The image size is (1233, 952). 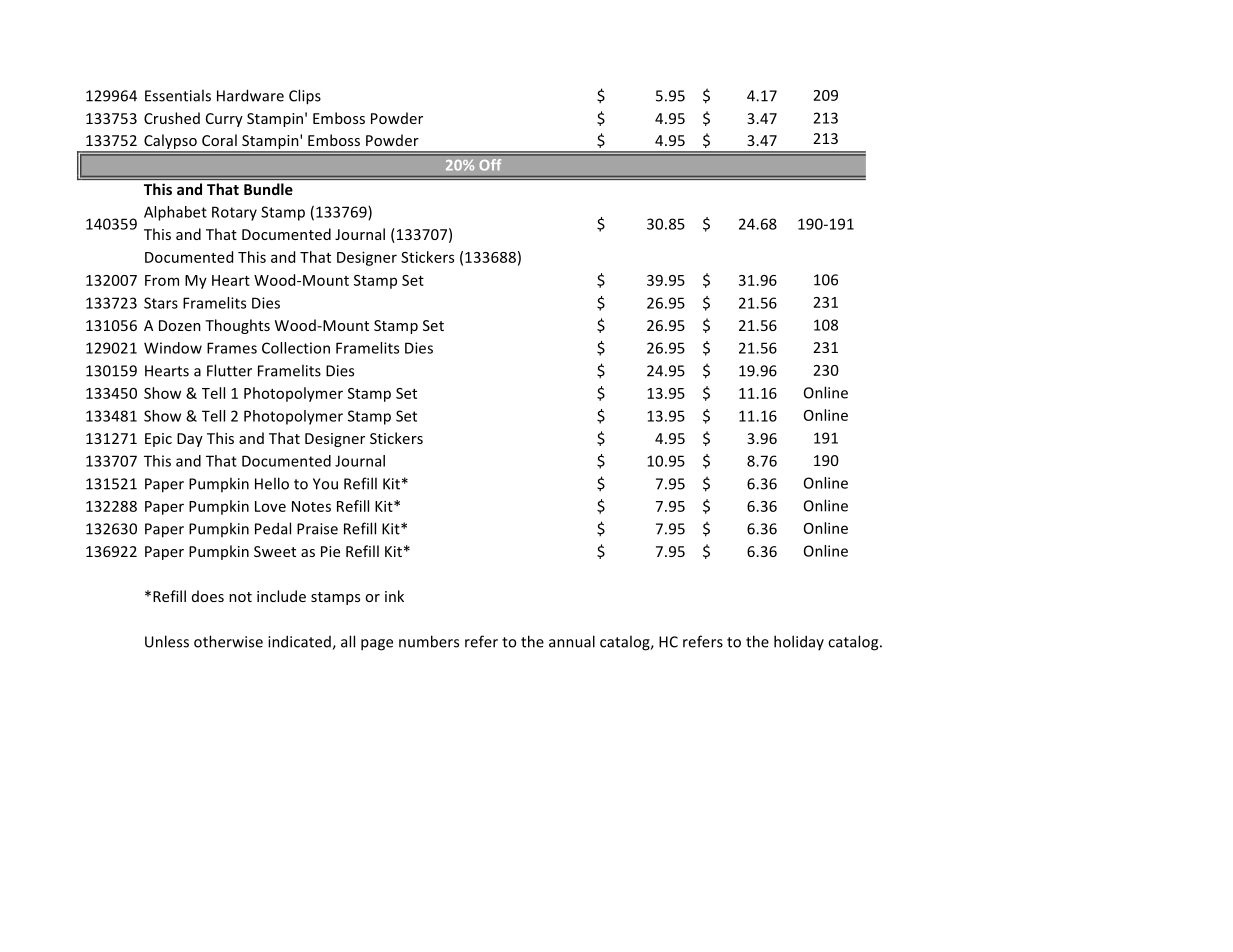 I want to click on Bundle, so click(x=268, y=189).
